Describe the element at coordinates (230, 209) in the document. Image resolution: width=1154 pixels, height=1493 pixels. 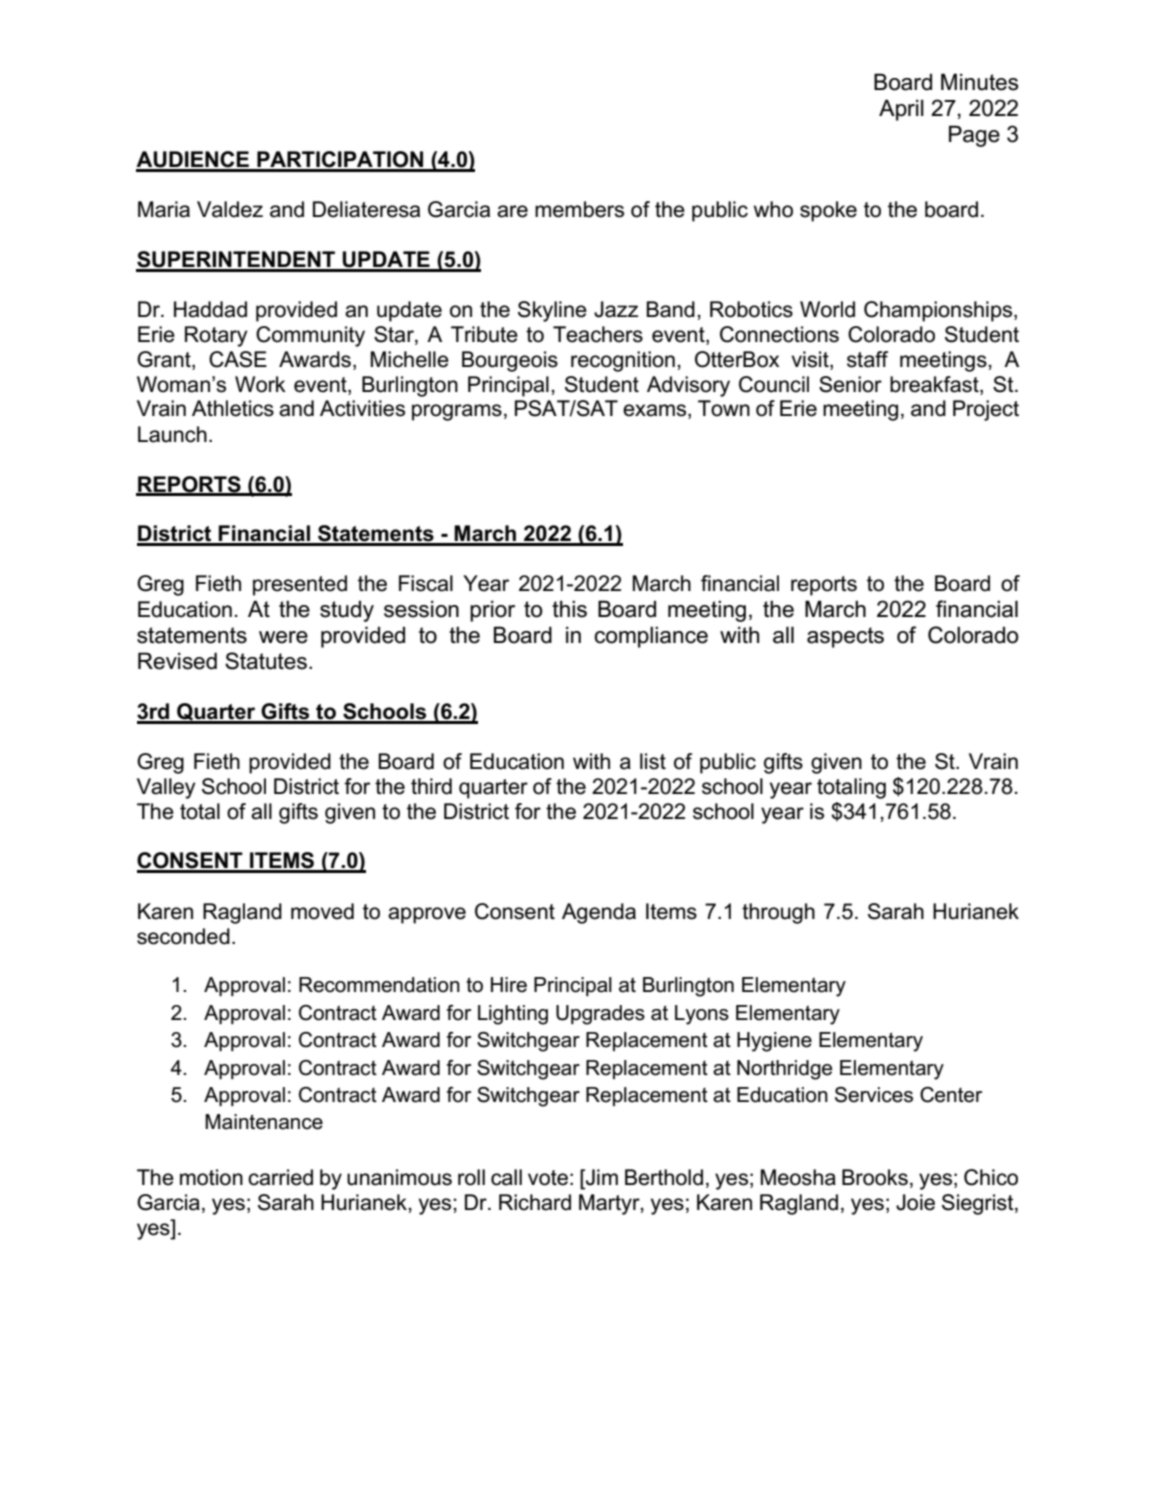
I see `Valdez` at that location.
